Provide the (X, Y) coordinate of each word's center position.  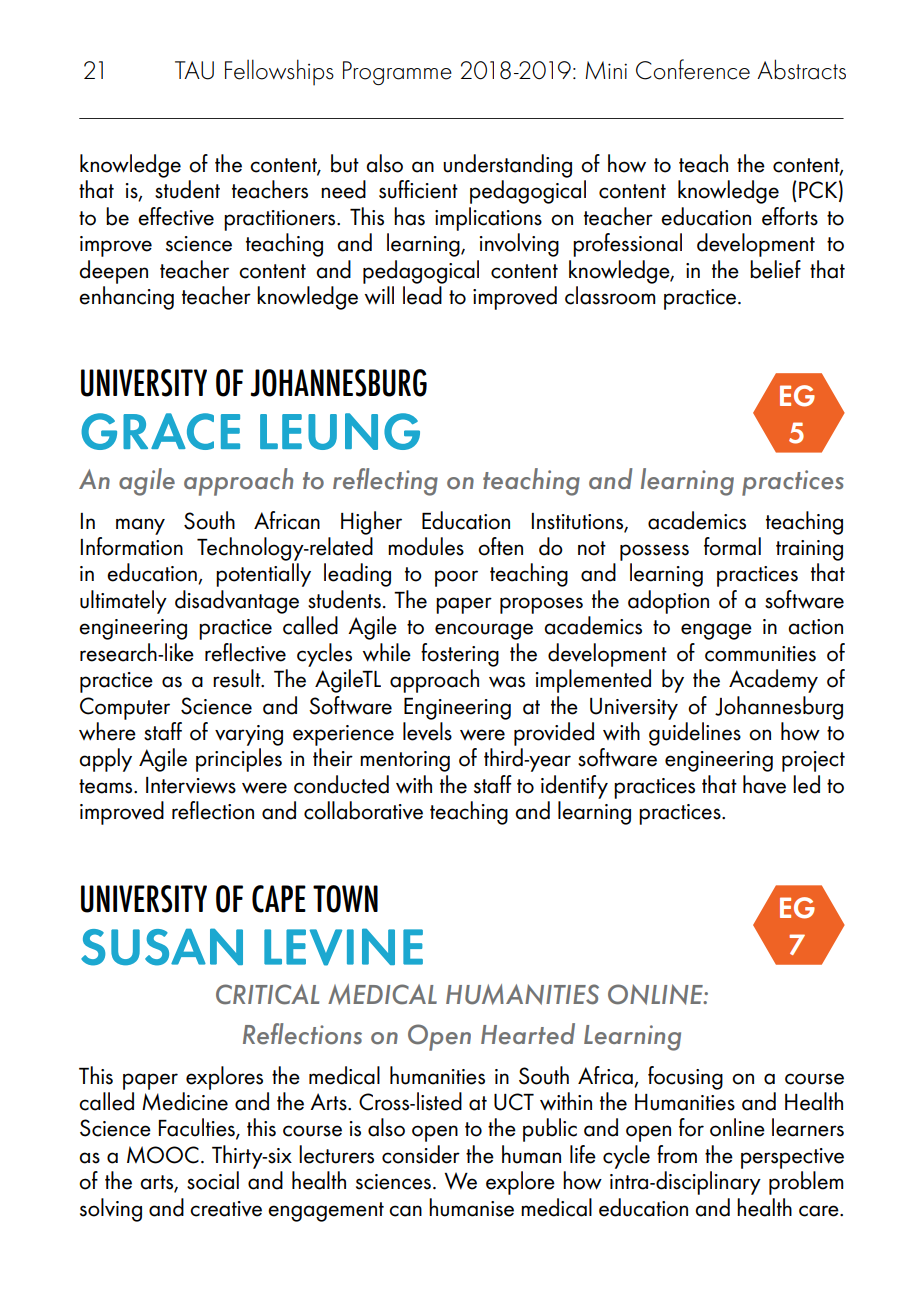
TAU (194, 70)
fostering (460, 655)
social (213, 1180)
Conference (693, 69)
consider (421, 1154)
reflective (245, 652)
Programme (397, 73)
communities (760, 654)
